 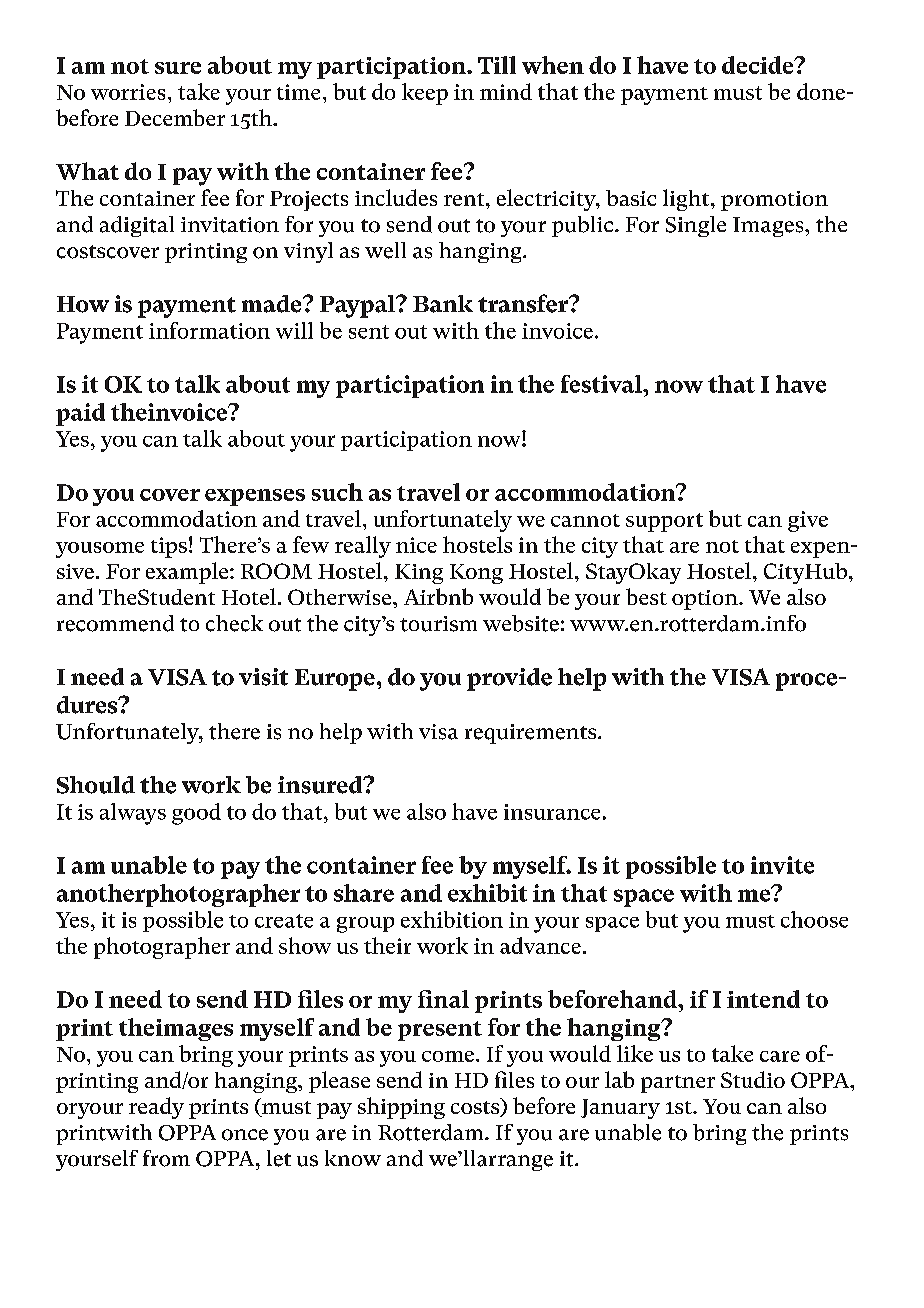 What do you see at coordinates (696, 226) in the document?
I see `Single` at bounding box center [696, 226].
